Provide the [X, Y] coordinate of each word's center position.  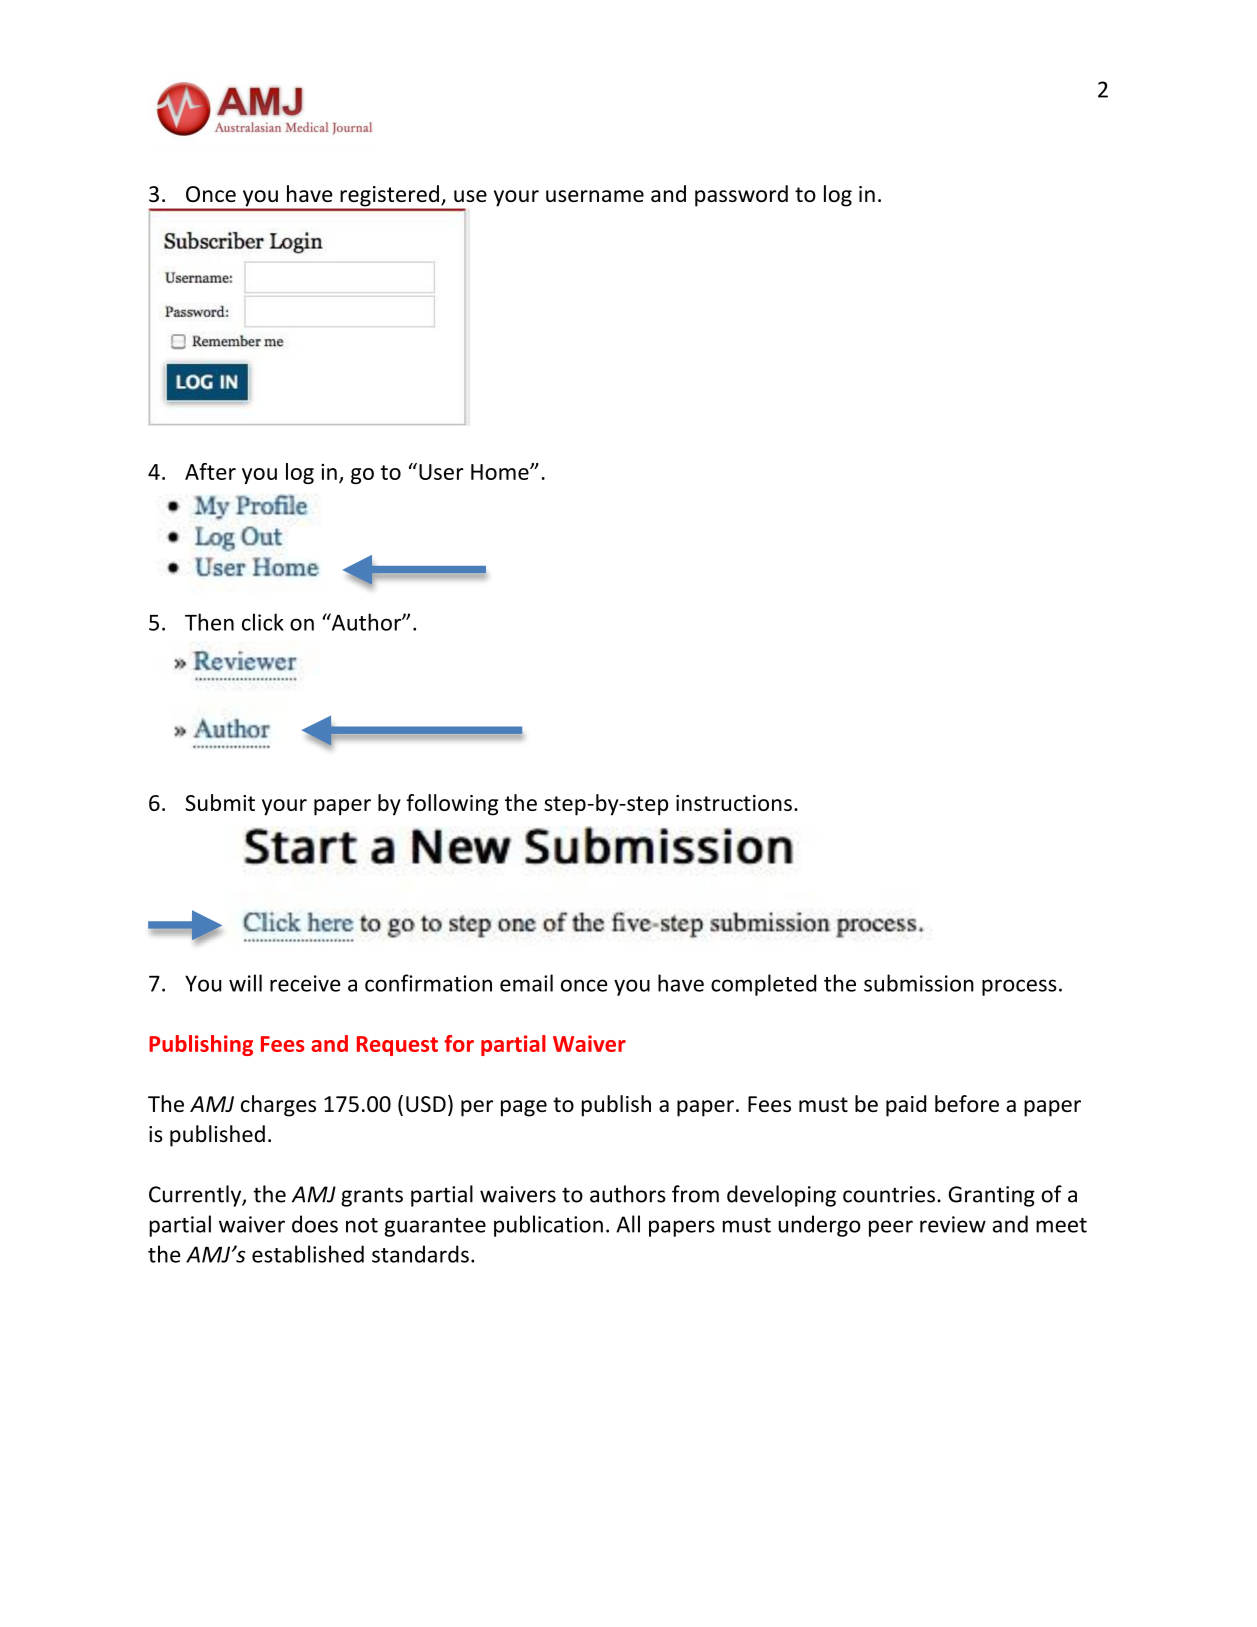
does [315, 1224]
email [526, 983]
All [628, 1224]
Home [501, 472]
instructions [734, 803]
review [953, 1224]
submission [919, 983]
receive [305, 983]
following [452, 805]
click [263, 622]
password [741, 196]
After [210, 471]
